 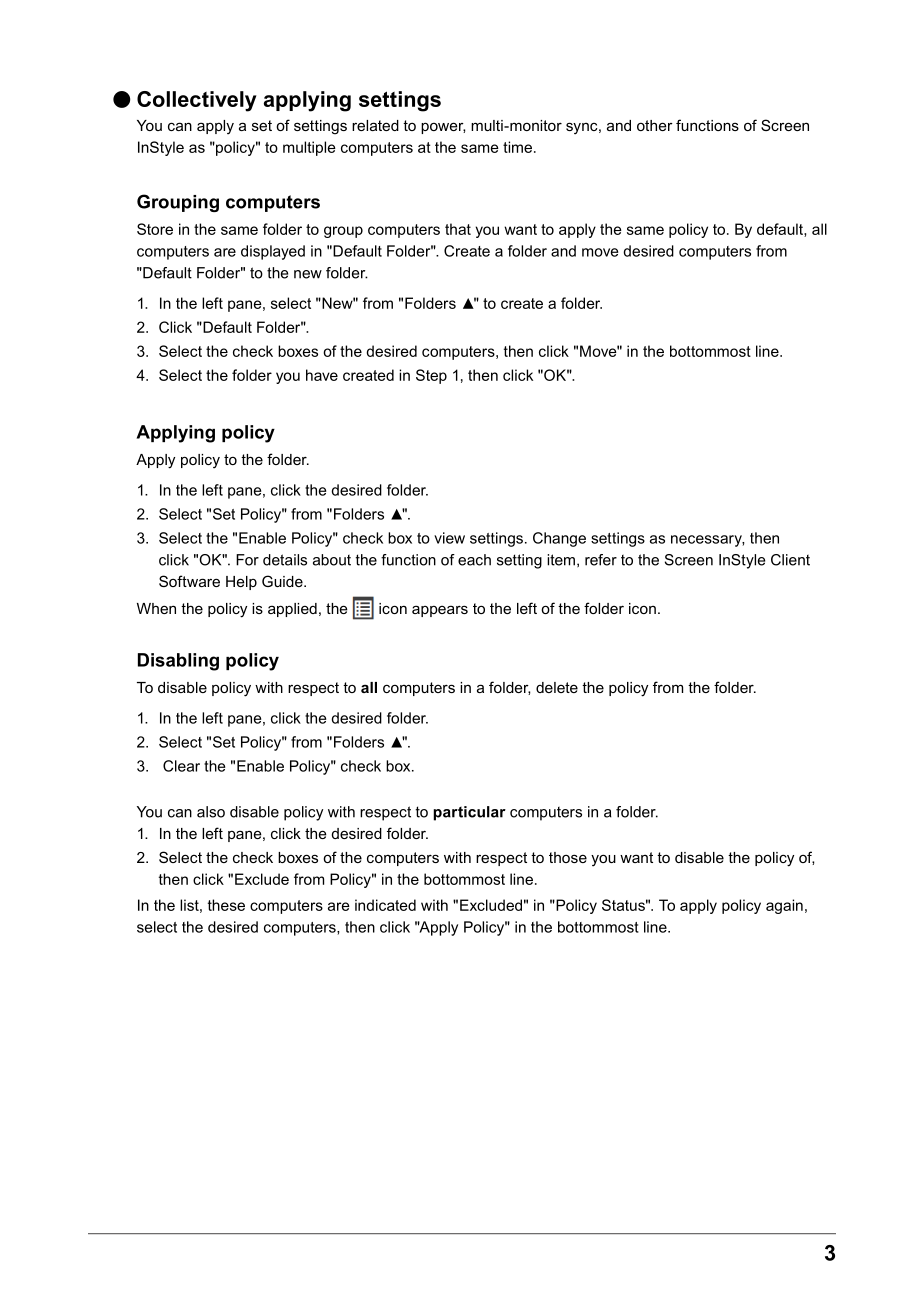 What do you see at coordinates (178, 662) in the document?
I see `Disabling` at bounding box center [178, 662].
